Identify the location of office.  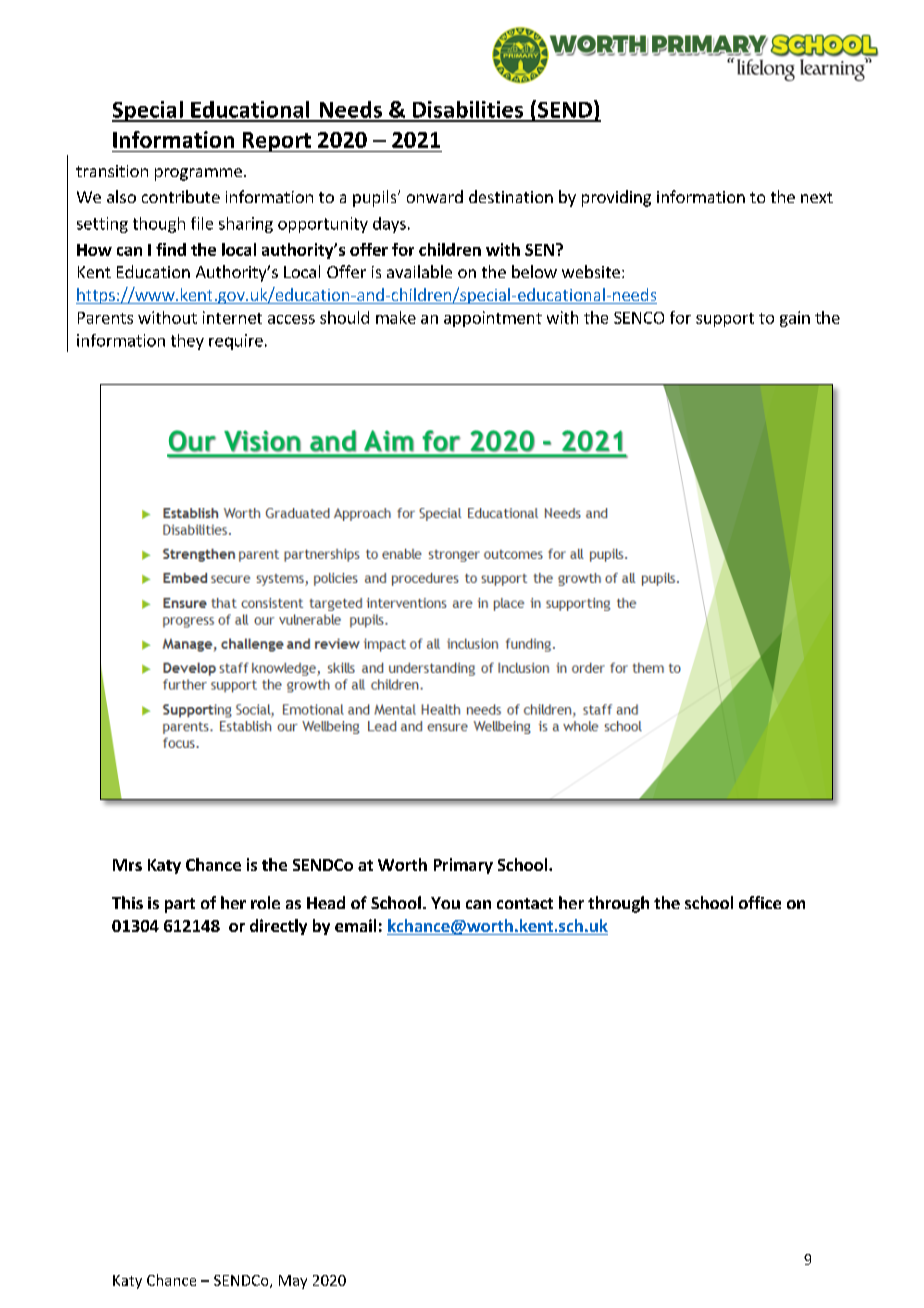
(760, 902).
